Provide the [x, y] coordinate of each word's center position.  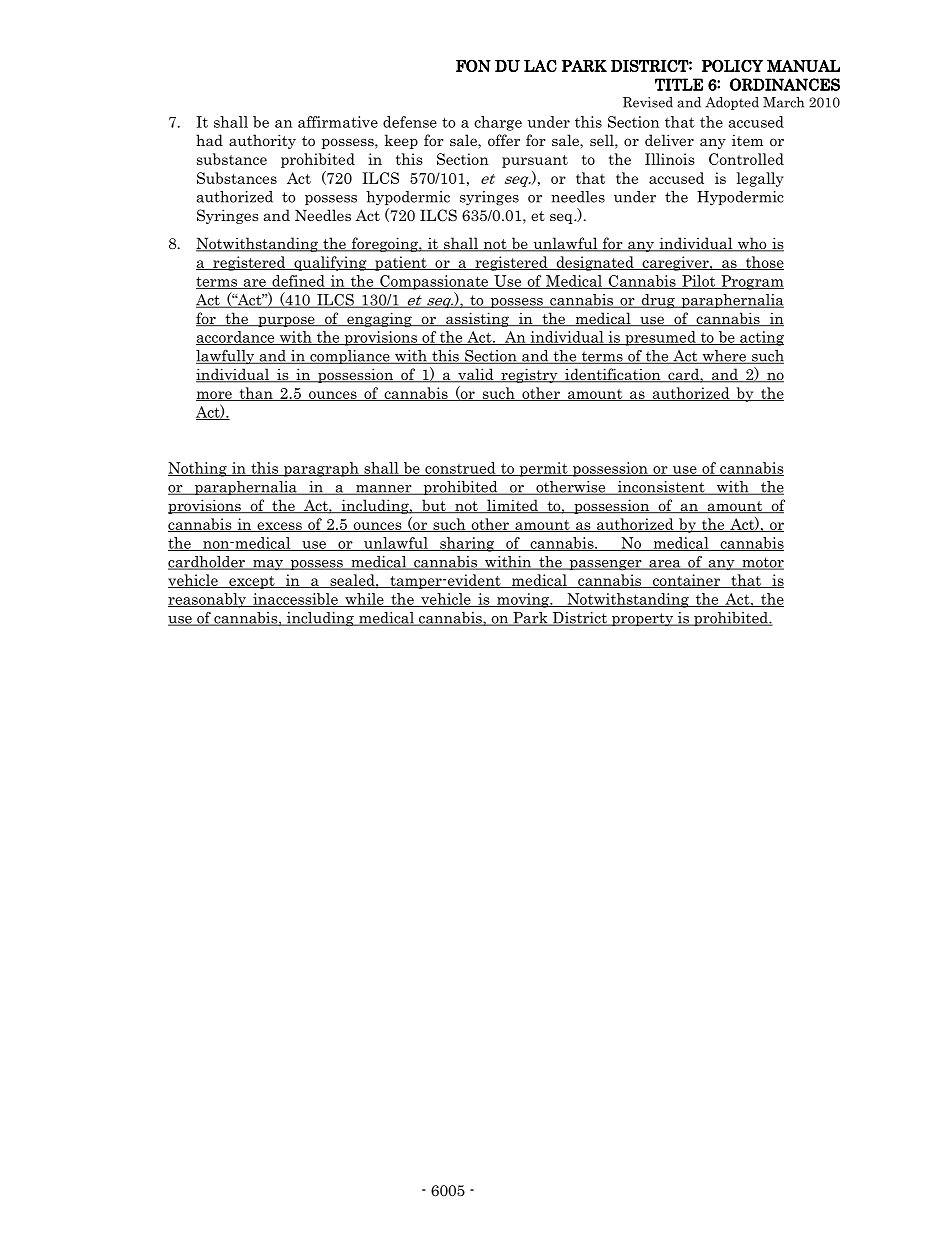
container [686, 581]
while [364, 600]
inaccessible [295, 600]
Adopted [732, 103]
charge [498, 123]
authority [262, 141]
